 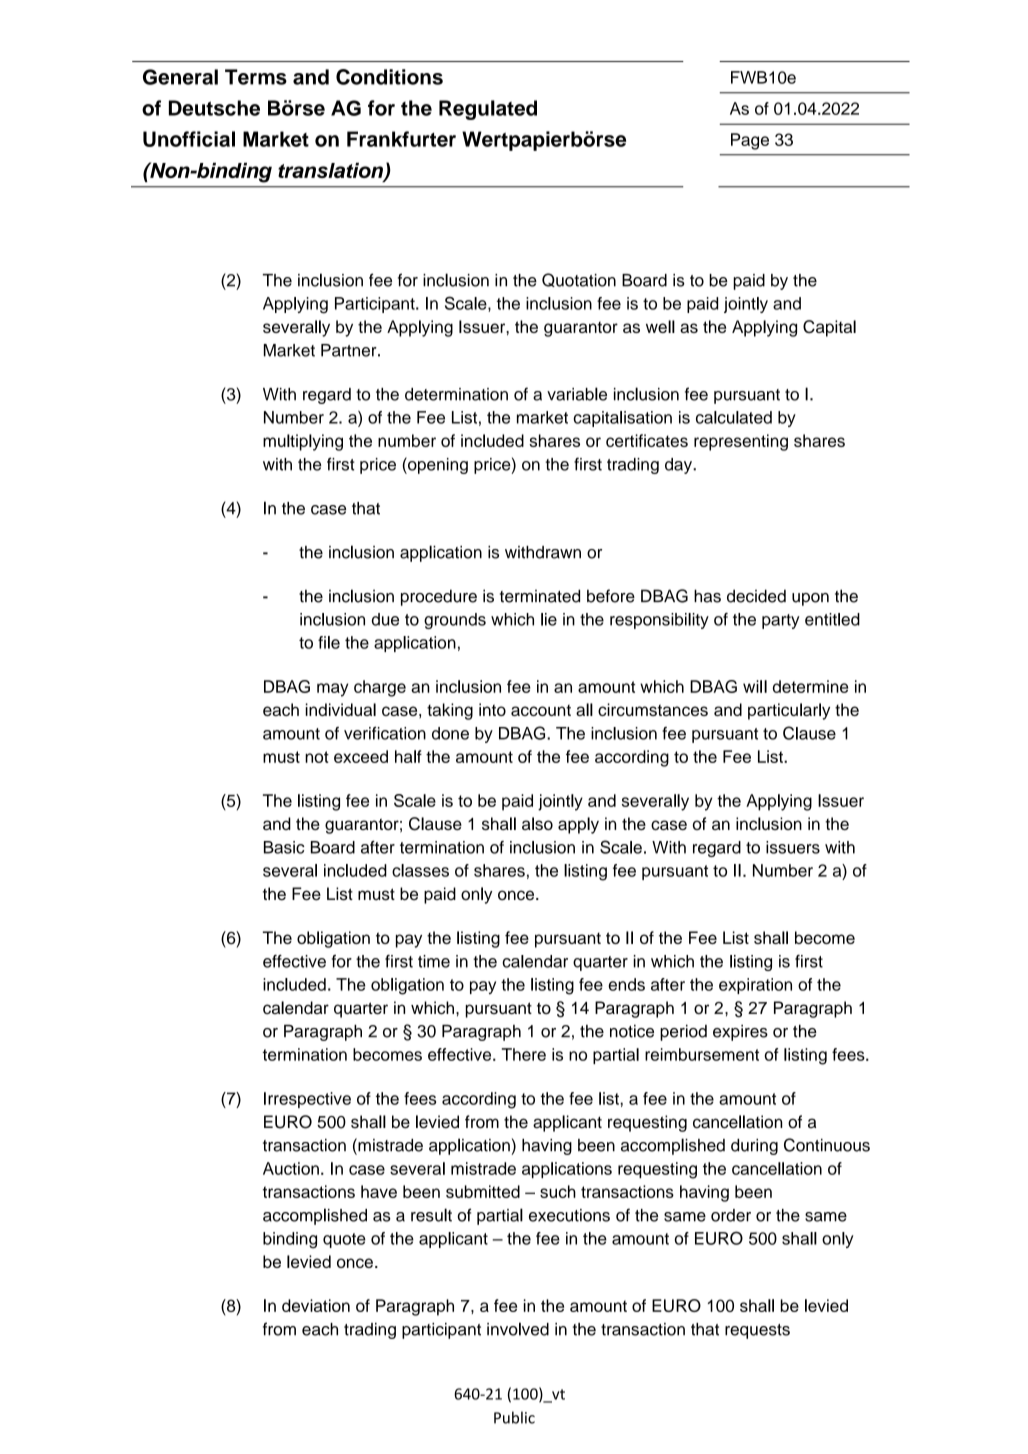 What do you see at coordinates (757, 1331) in the document?
I see `requests` at bounding box center [757, 1331].
